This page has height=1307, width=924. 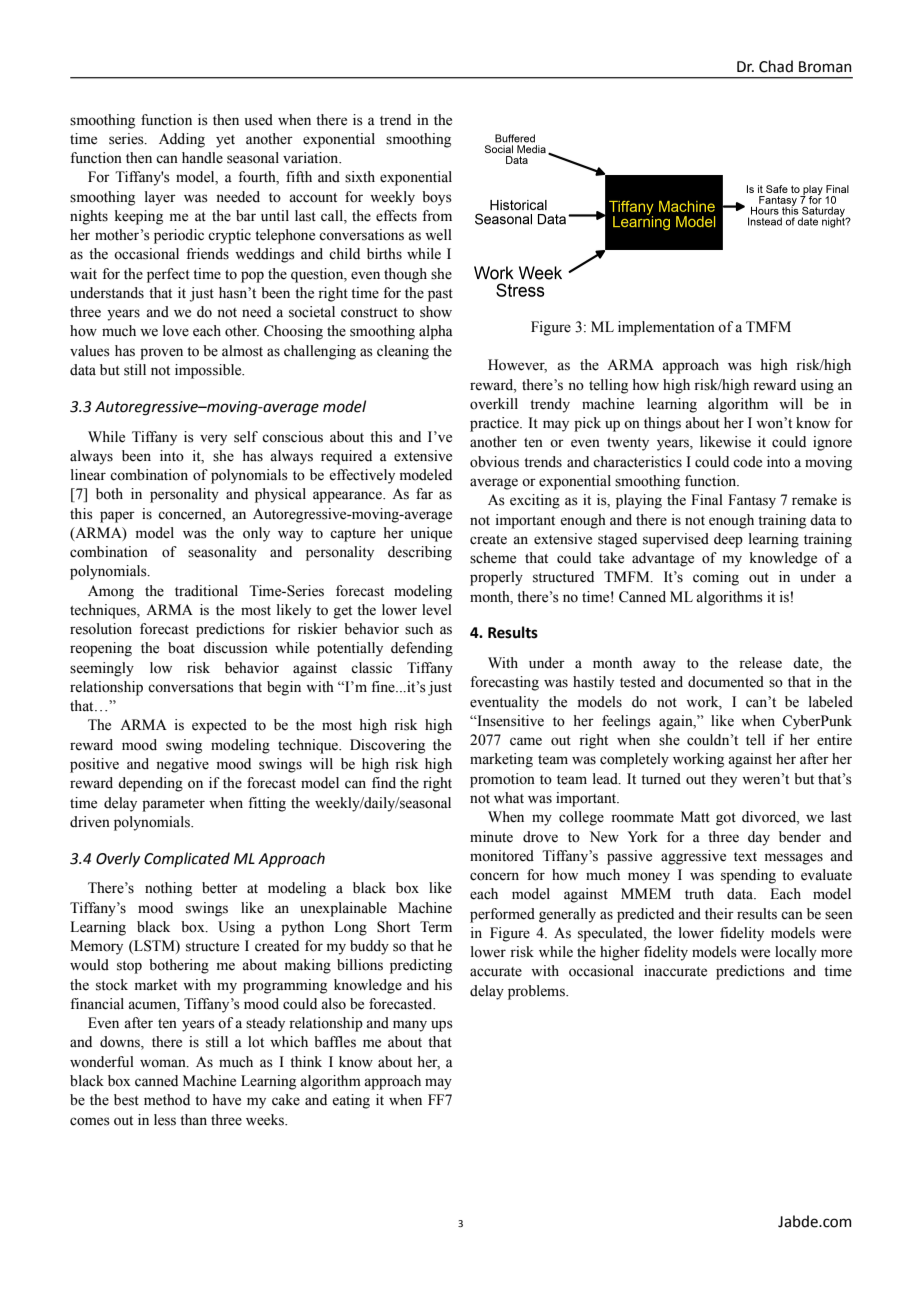 What do you see at coordinates (442, 1026) in the page?
I see `ups` at bounding box center [442, 1026].
